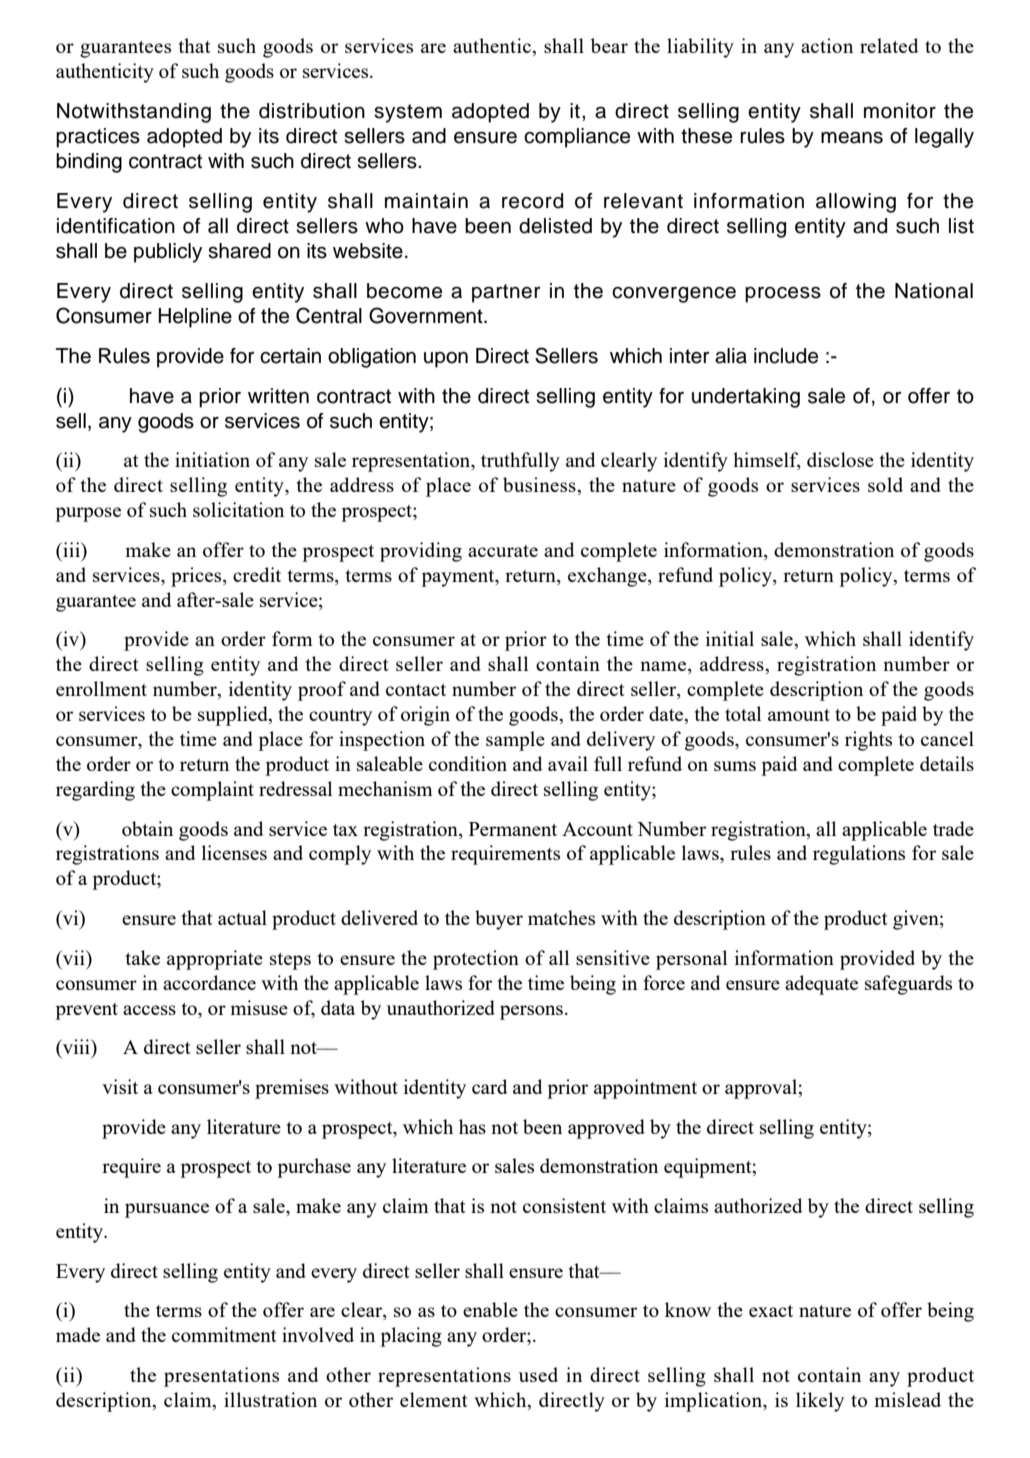 The height and width of the screenshot is (1458, 1030). Describe the element at coordinates (827, 45) in the screenshot. I see `action` at that location.
